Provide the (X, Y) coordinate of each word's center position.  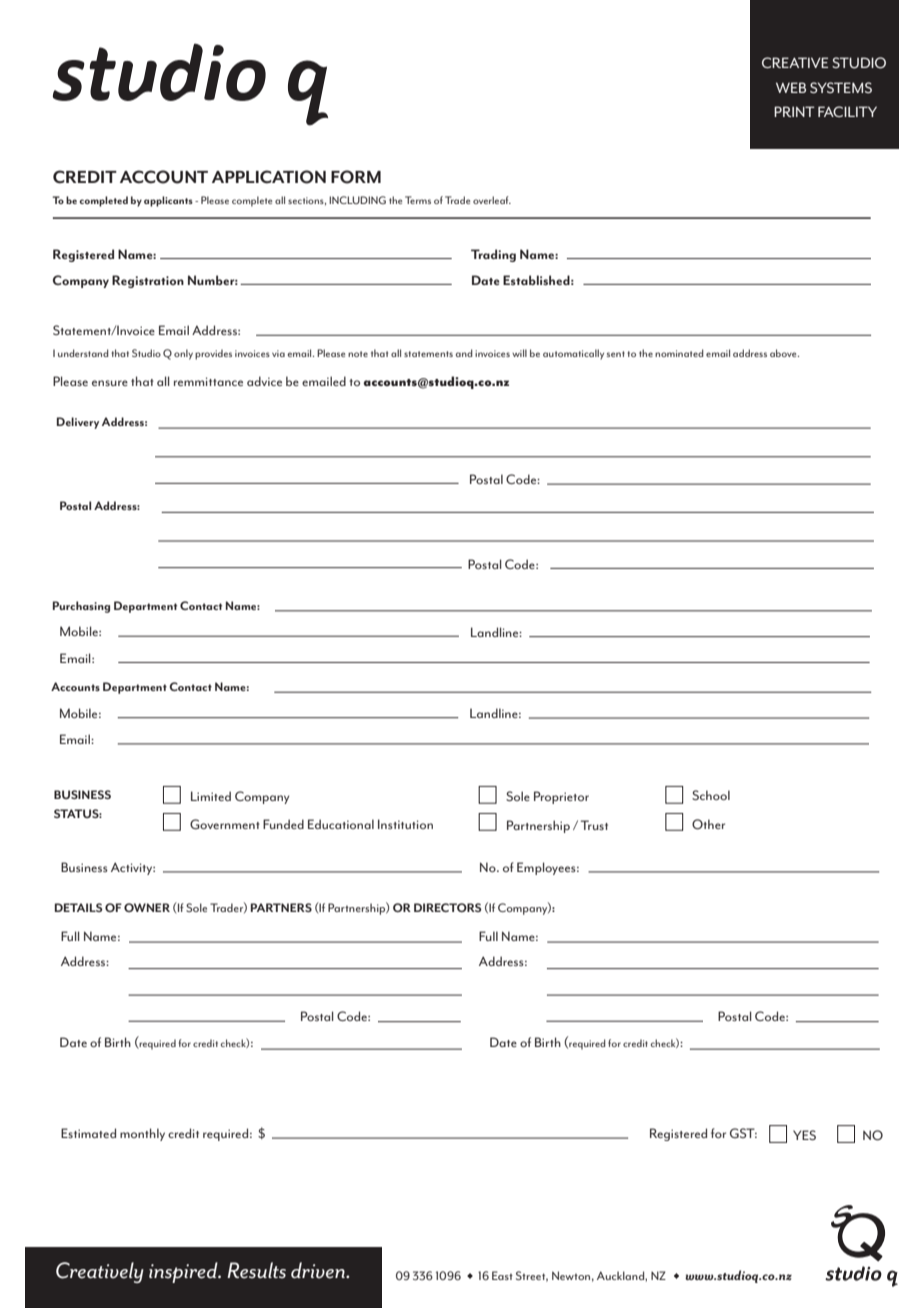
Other (708, 824)
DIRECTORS (447, 907)
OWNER (147, 907)
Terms (418, 200)
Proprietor (561, 797)
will (519, 353)
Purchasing (81, 607)
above (784, 353)
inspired (184, 1272)
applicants (168, 201)
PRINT (794, 111)
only (183, 354)
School (711, 795)
